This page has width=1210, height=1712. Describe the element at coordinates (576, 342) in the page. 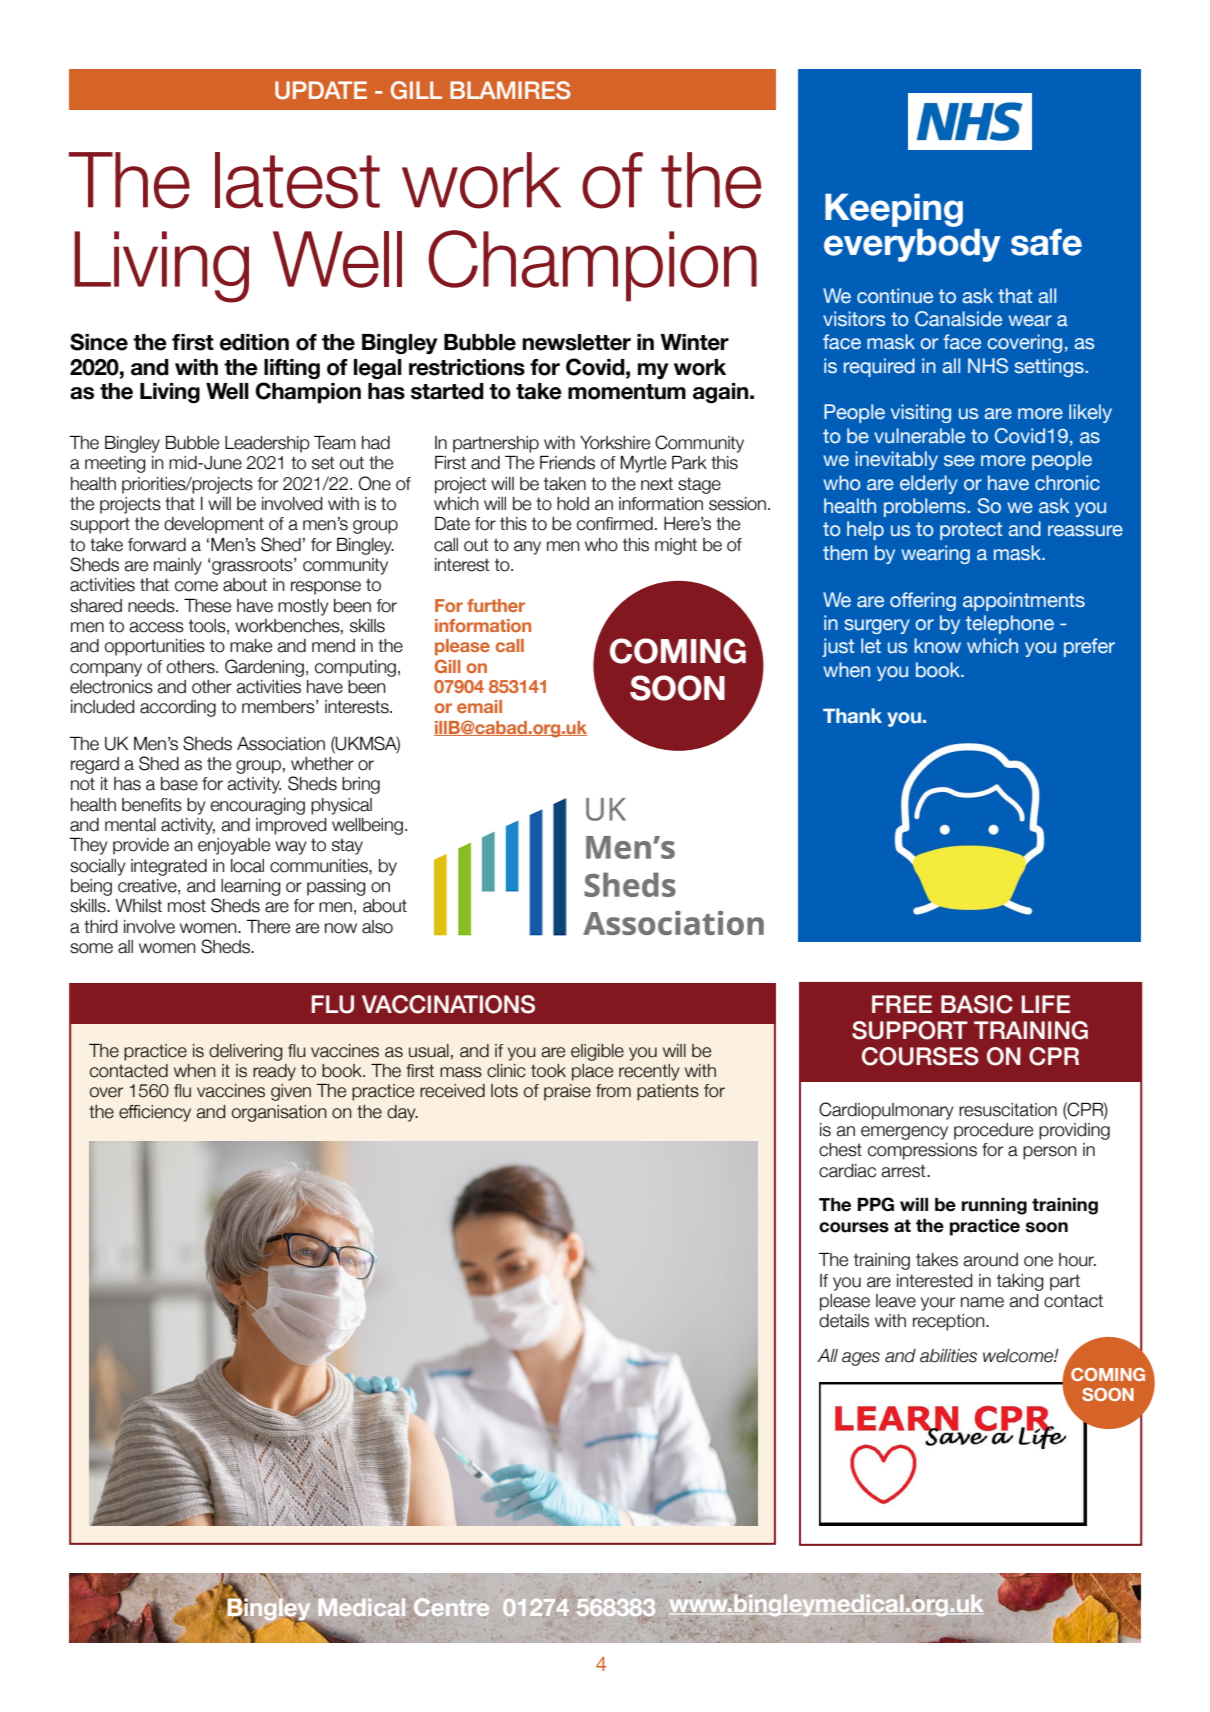

I see `newsletter` at that location.
